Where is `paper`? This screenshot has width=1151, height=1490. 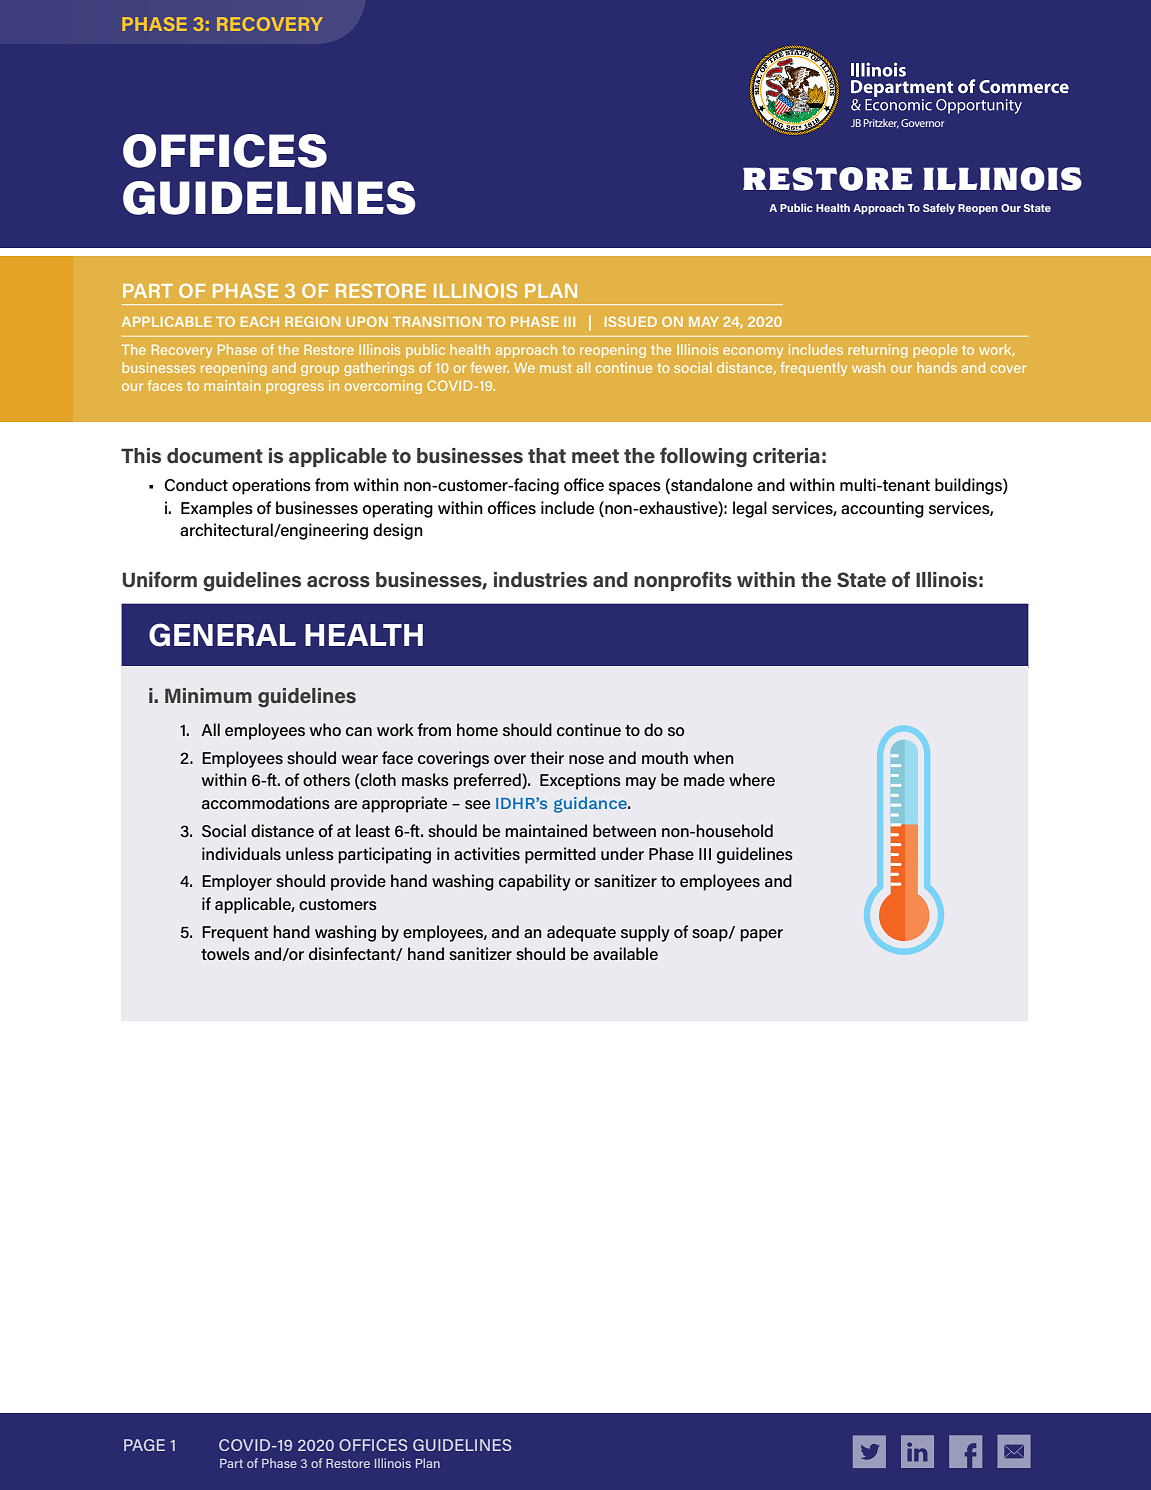 paper is located at coordinates (761, 935).
